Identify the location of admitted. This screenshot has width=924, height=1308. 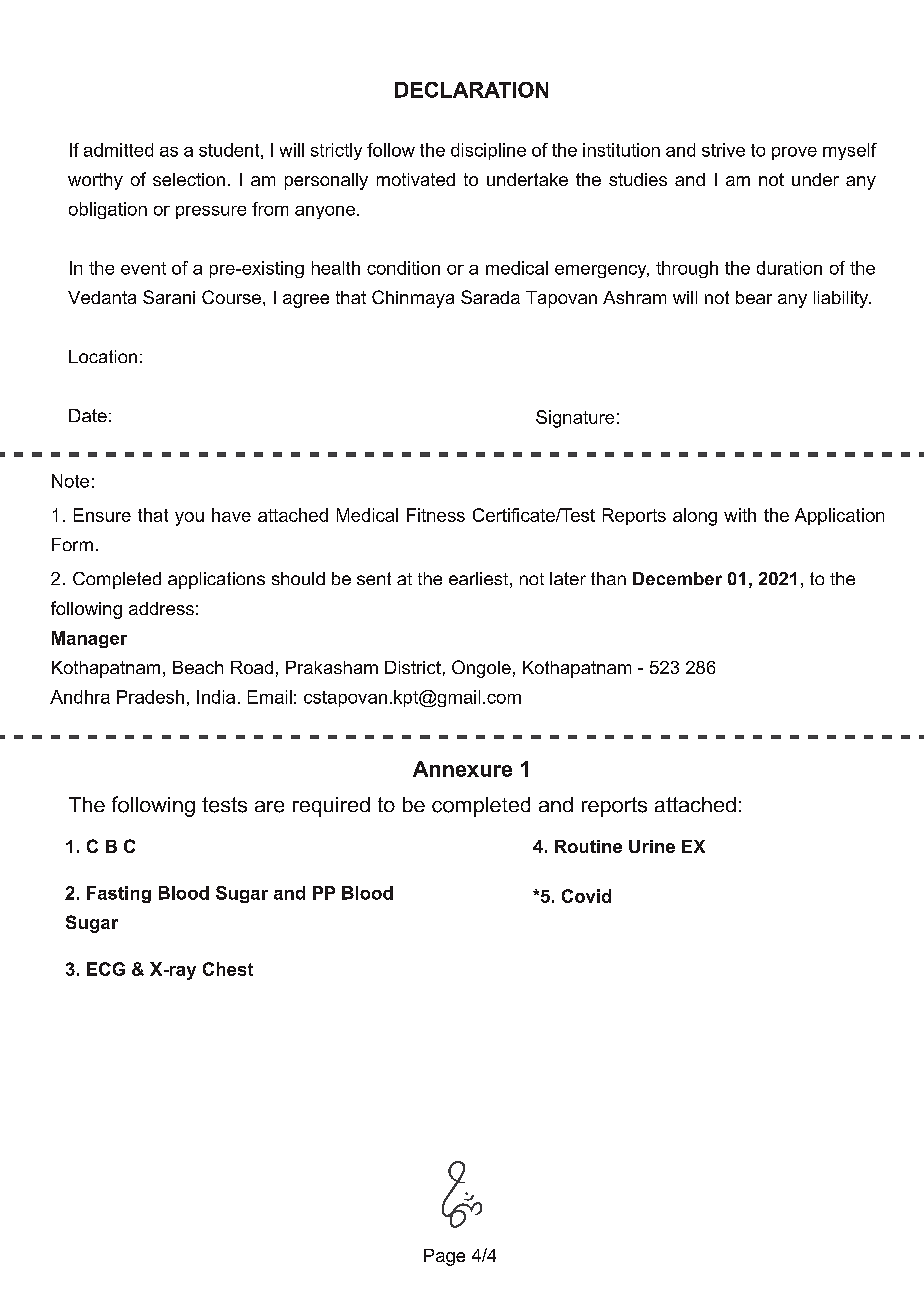
(118, 150).
